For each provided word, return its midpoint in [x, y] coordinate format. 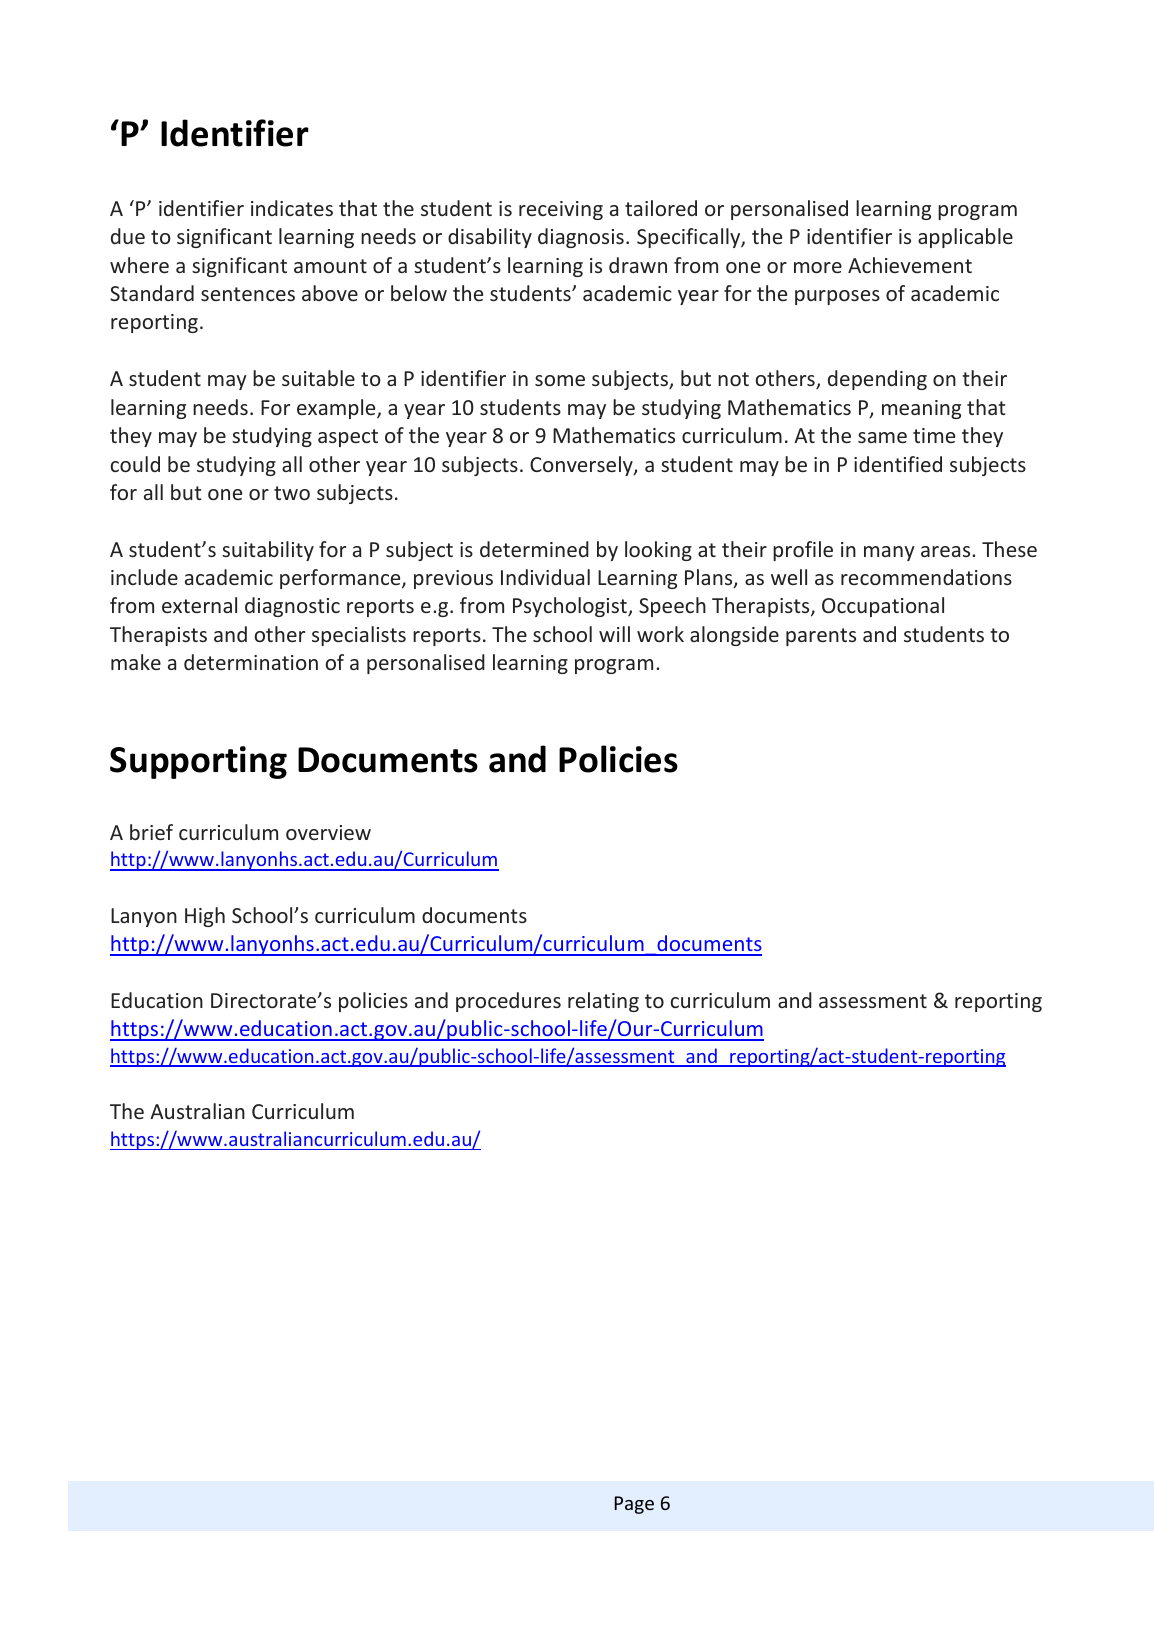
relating [603, 1002]
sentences [248, 294]
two [292, 493]
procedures [508, 1002]
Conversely [582, 466]
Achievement [910, 265]
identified [898, 464]
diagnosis [581, 238]
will [614, 634]
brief [151, 832]
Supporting [198, 762]
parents [821, 637]
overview [328, 832]
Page [634, 1505]
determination [251, 662]
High [205, 917]
